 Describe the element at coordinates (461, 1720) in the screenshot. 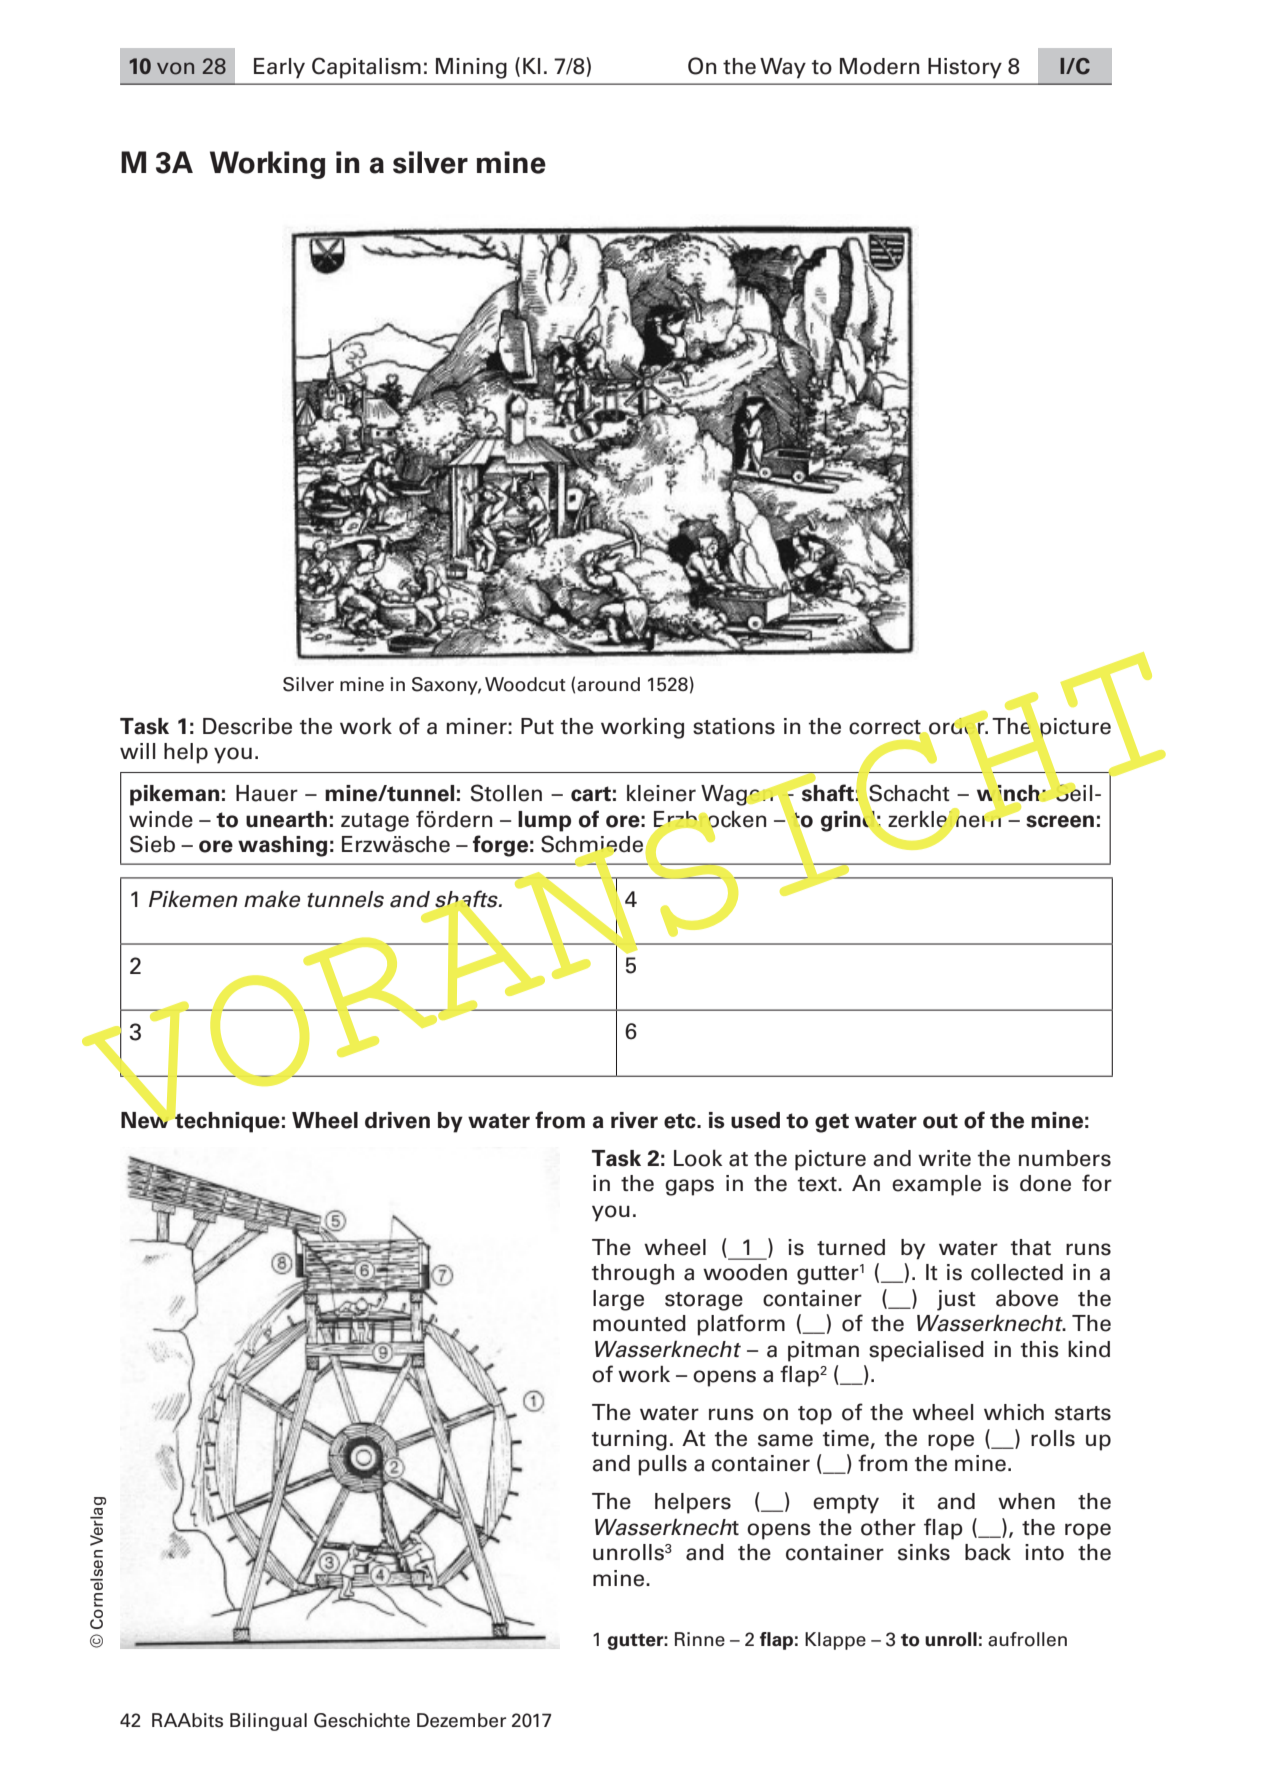

I see `Dezember` at that location.
